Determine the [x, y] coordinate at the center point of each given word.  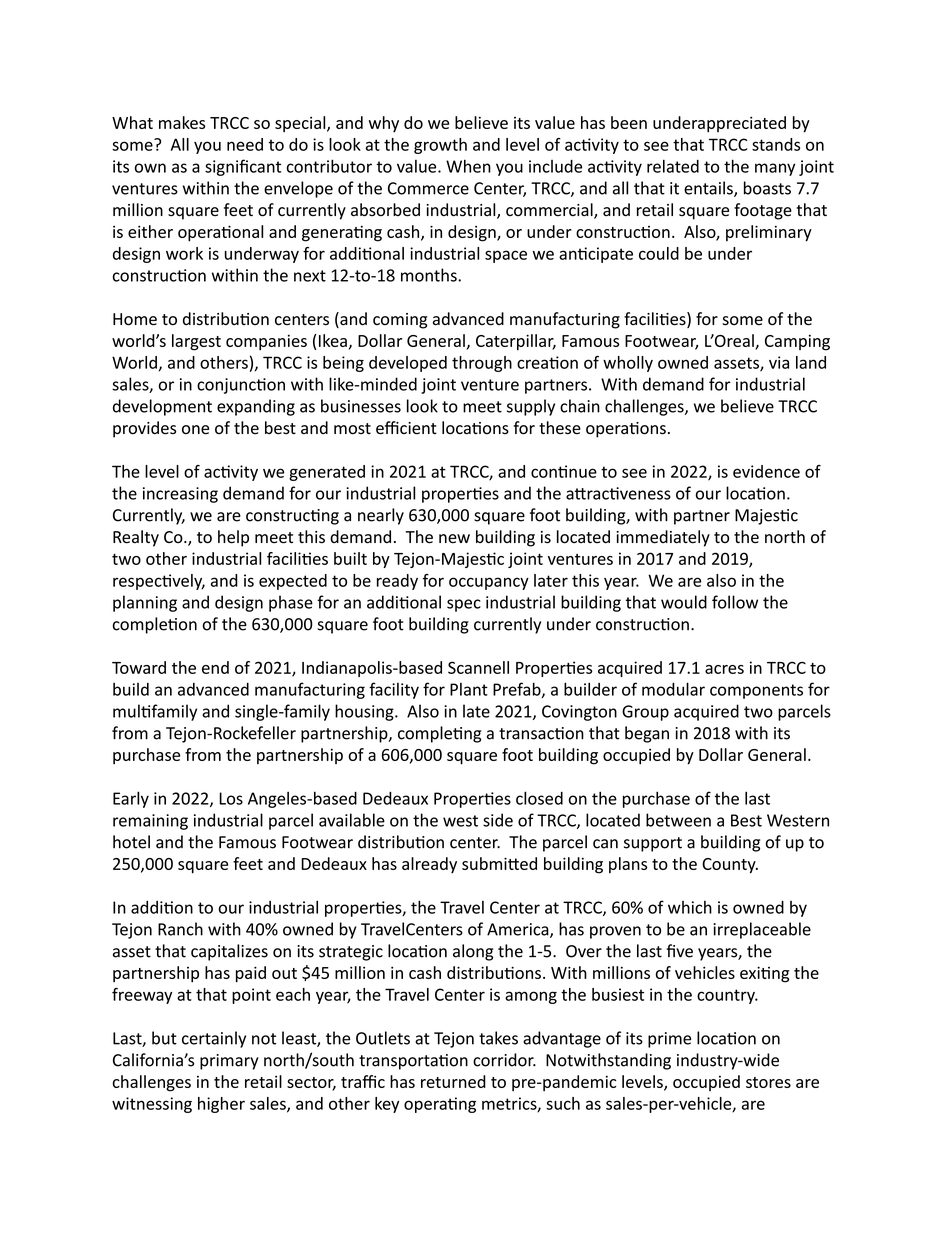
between [678, 820]
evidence [766, 471]
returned [453, 1081]
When [468, 166]
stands [776, 144]
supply [531, 407]
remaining [150, 822]
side [498, 820]
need [245, 144]
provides [144, 429]
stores [768, 1082]
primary [229, 1062]
